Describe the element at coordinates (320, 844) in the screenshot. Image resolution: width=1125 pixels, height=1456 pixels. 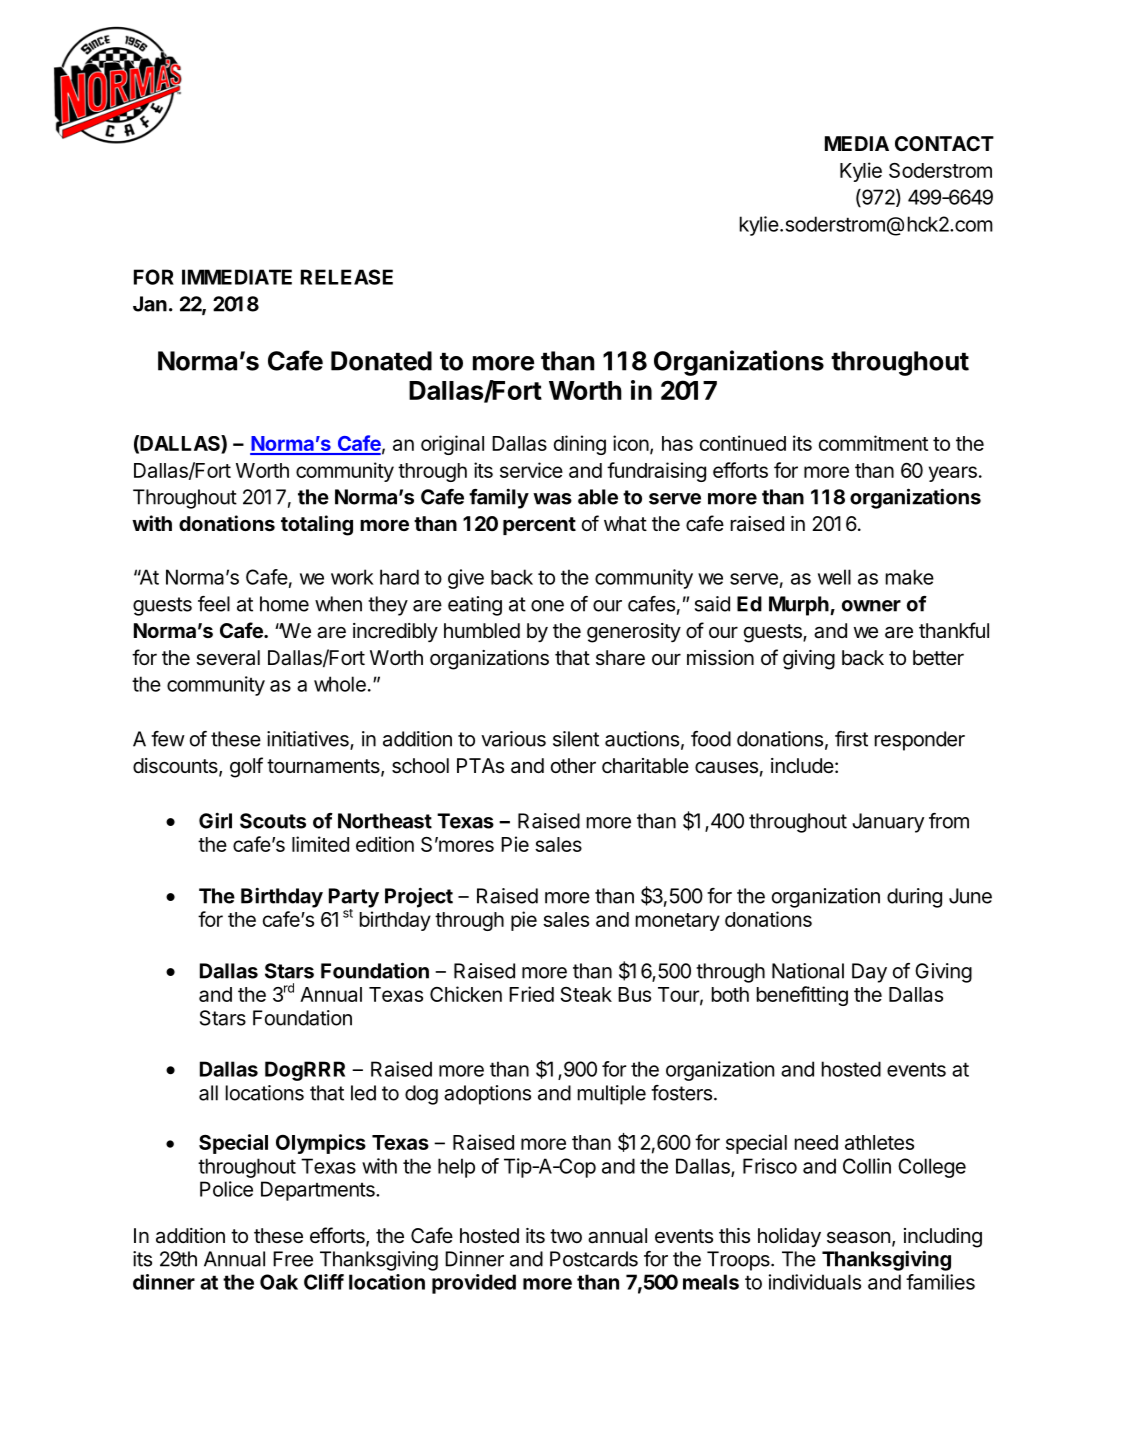
I see `limited` at that location.
